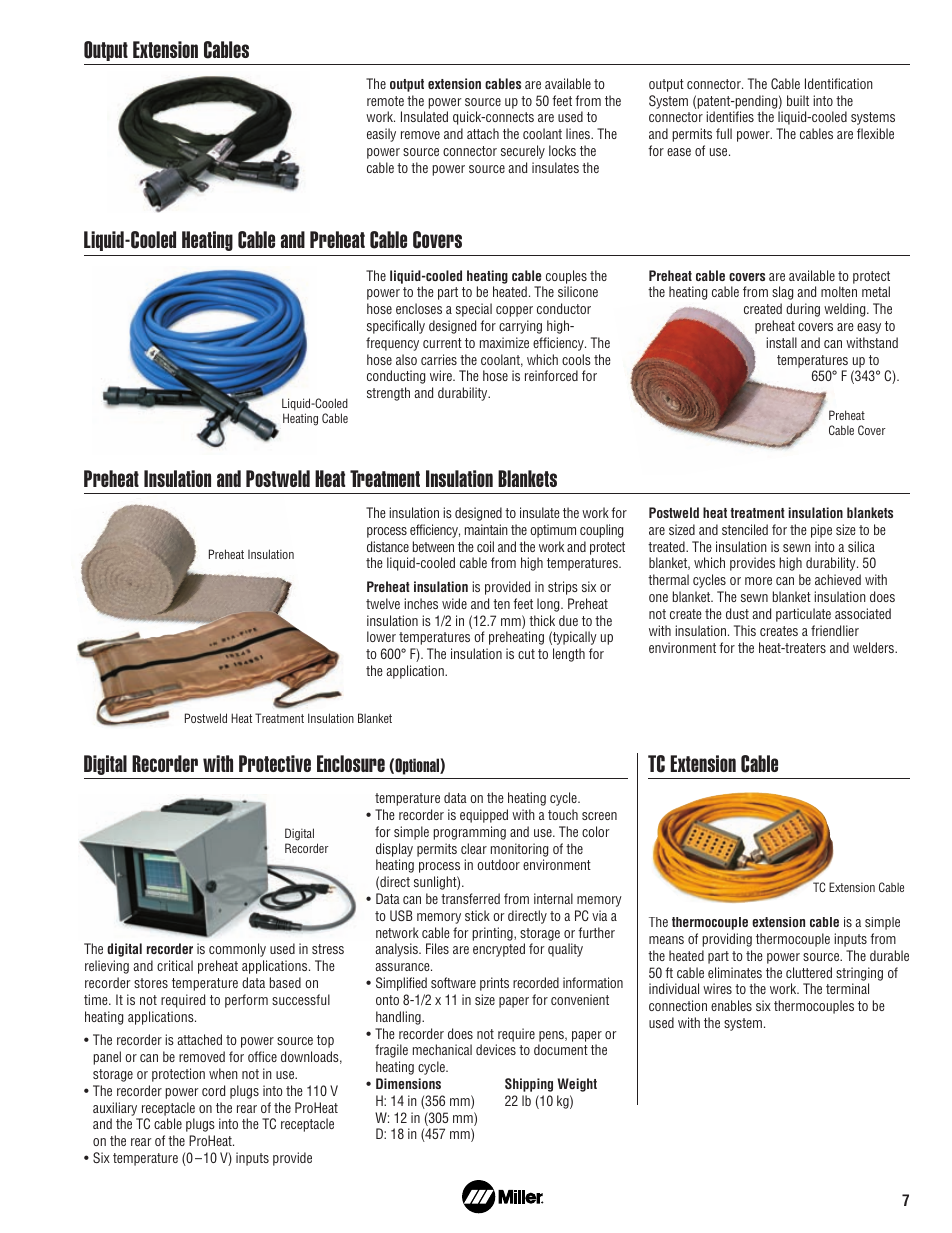 This screenshot has width=952, height=1233. Describe the element at coordinates (381, 135) in the screenshot. I see `easily` at that location.
